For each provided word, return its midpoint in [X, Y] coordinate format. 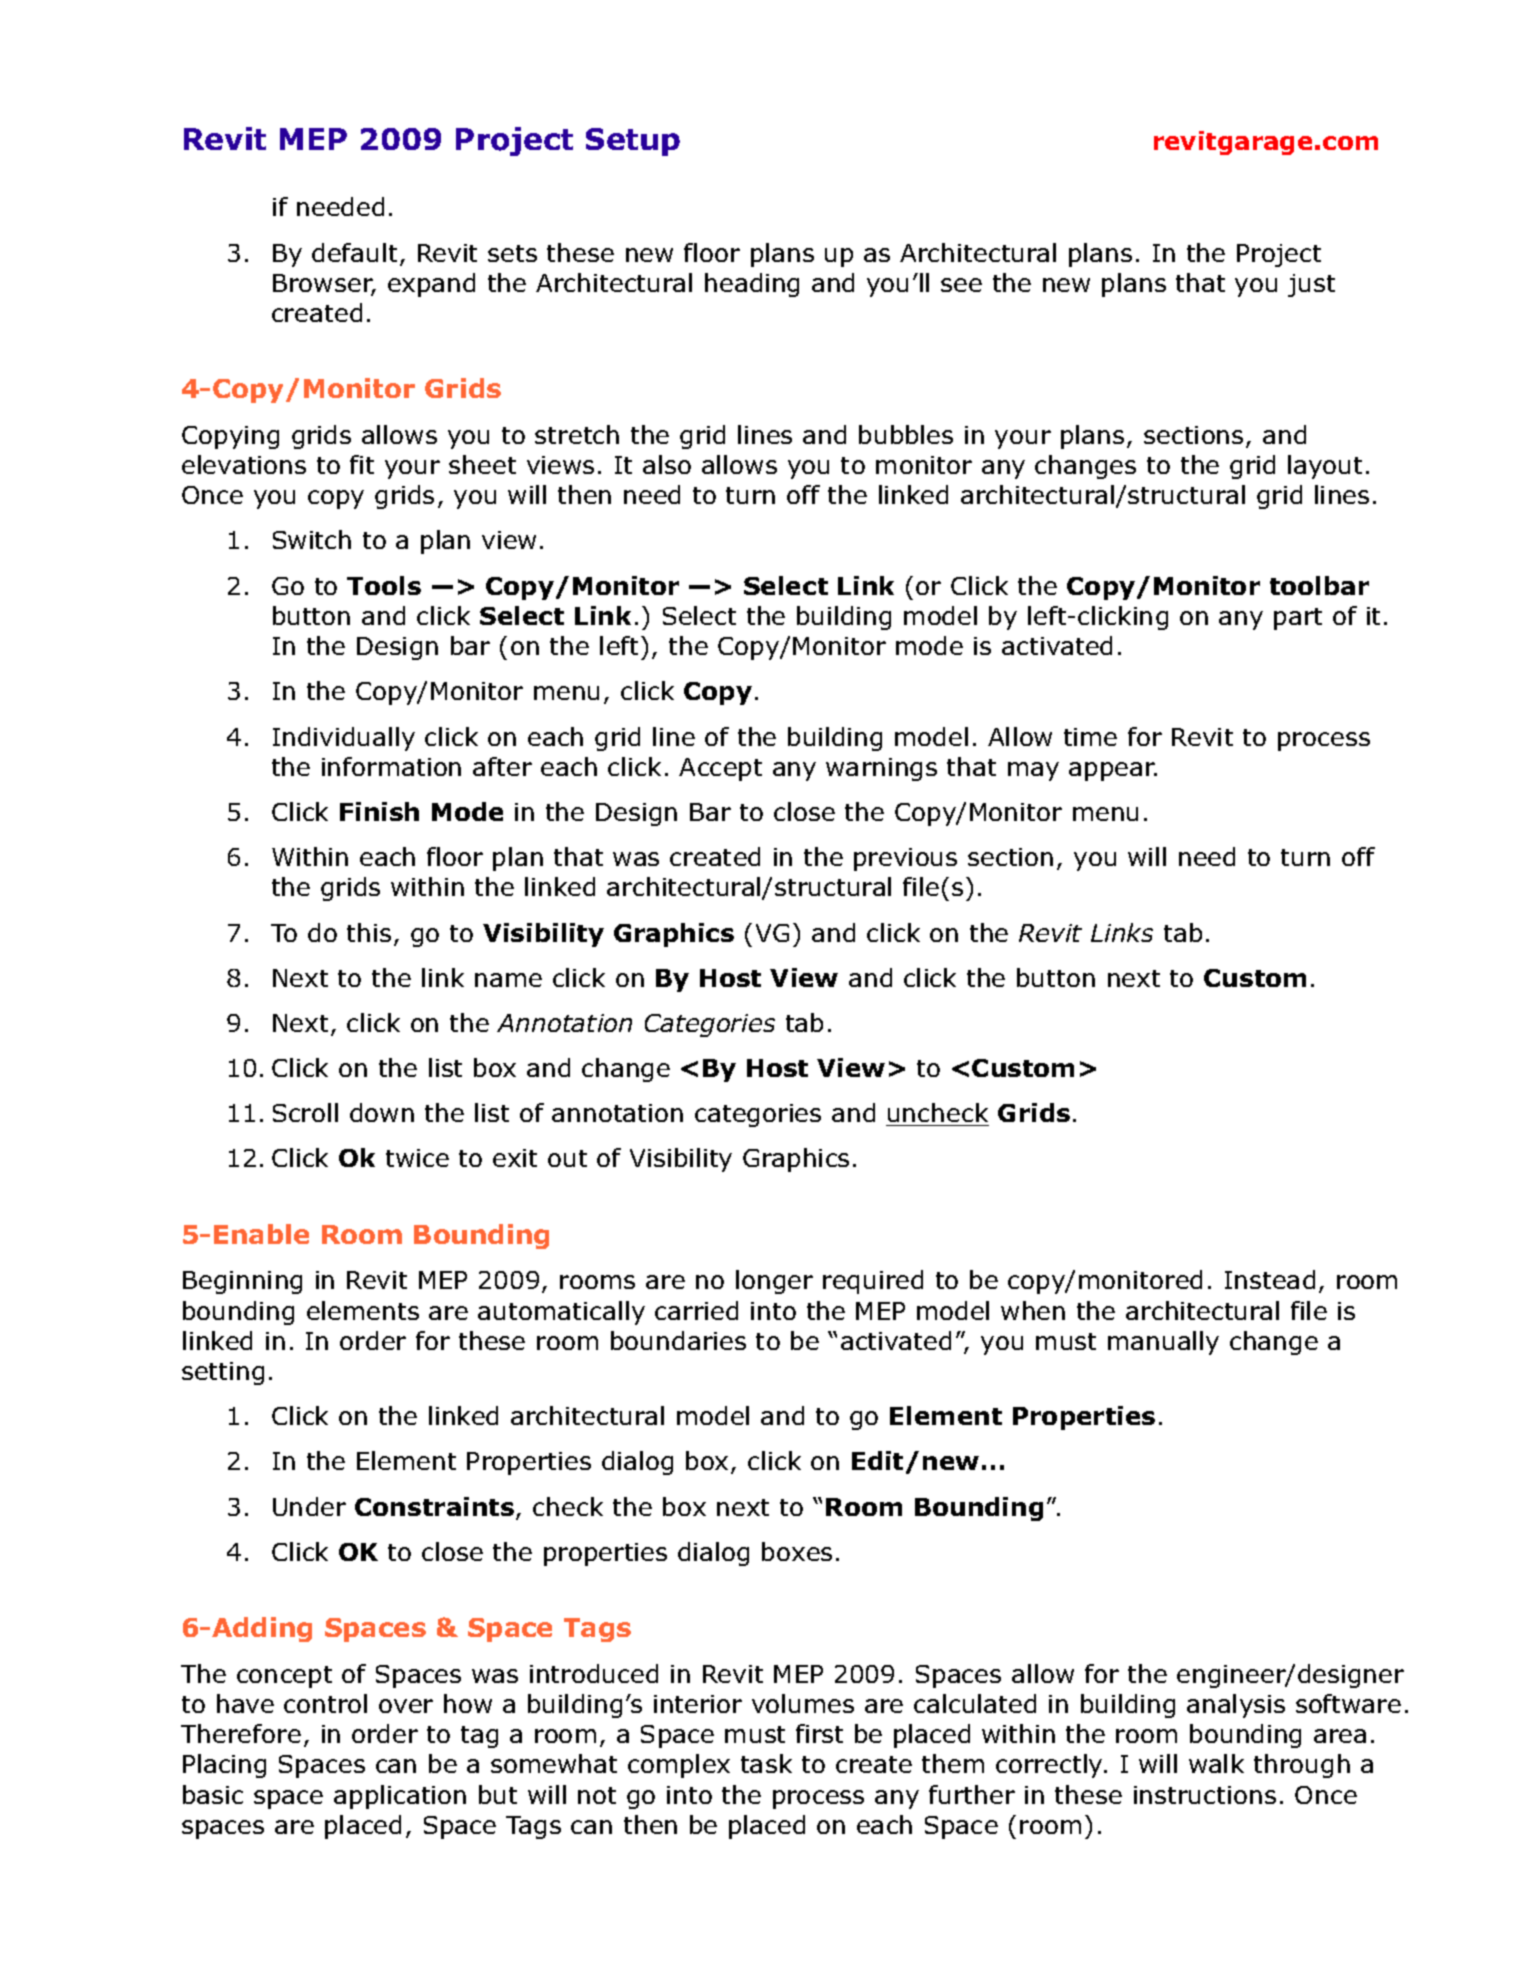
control [325, 1703]
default [354, 252]
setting [223, 1373]
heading [752, 285]
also [667, 464]
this [369, 932]
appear [1113, 771]
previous [905, 859]
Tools [384, 585]
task [766, 1763]
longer [774, 1282]
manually [1163, 1343]
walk [1216, 1763]
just [1311, 285]
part [1298, 619]
